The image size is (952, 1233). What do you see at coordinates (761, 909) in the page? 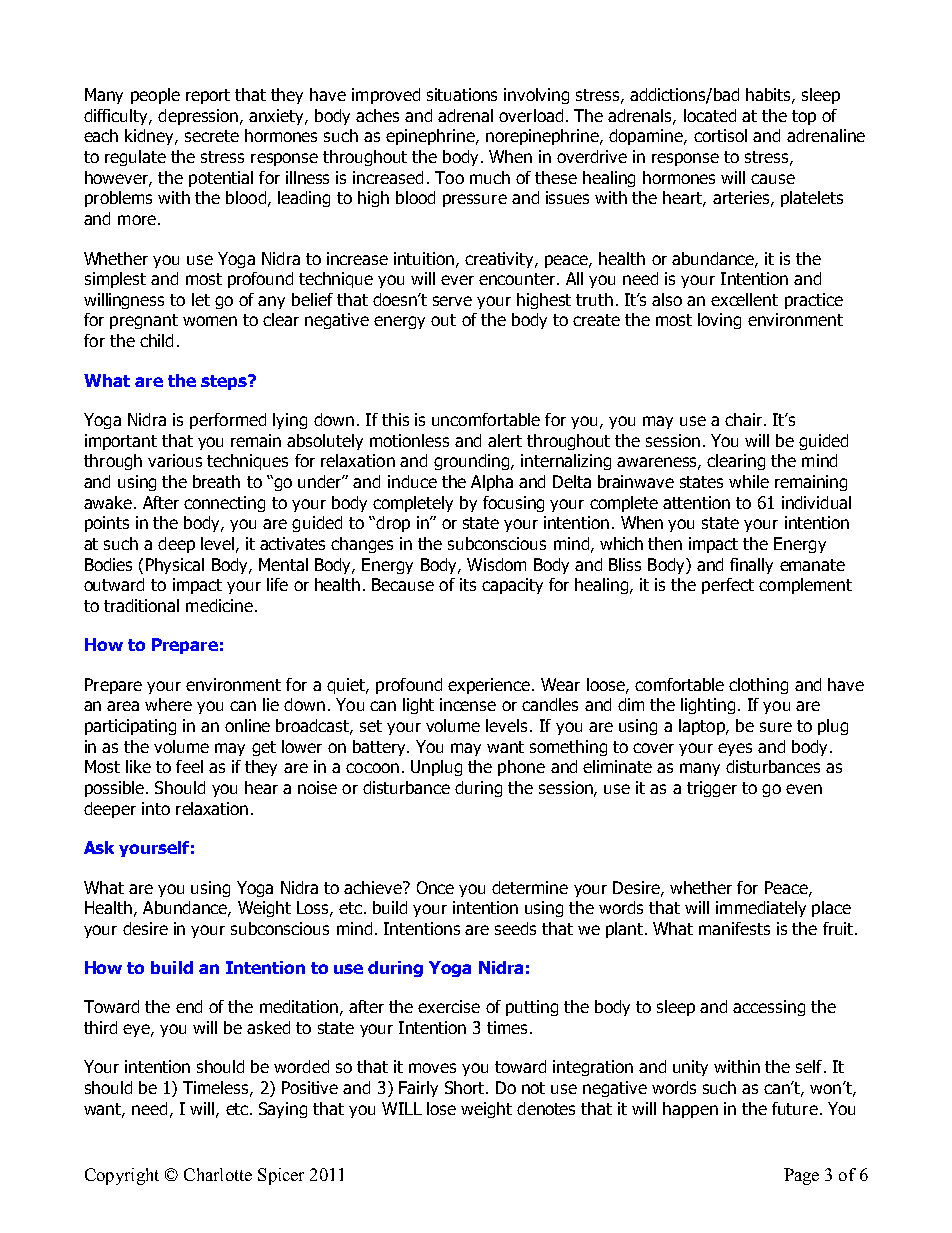
I see `immediately` at bounding box center [761, 909].
